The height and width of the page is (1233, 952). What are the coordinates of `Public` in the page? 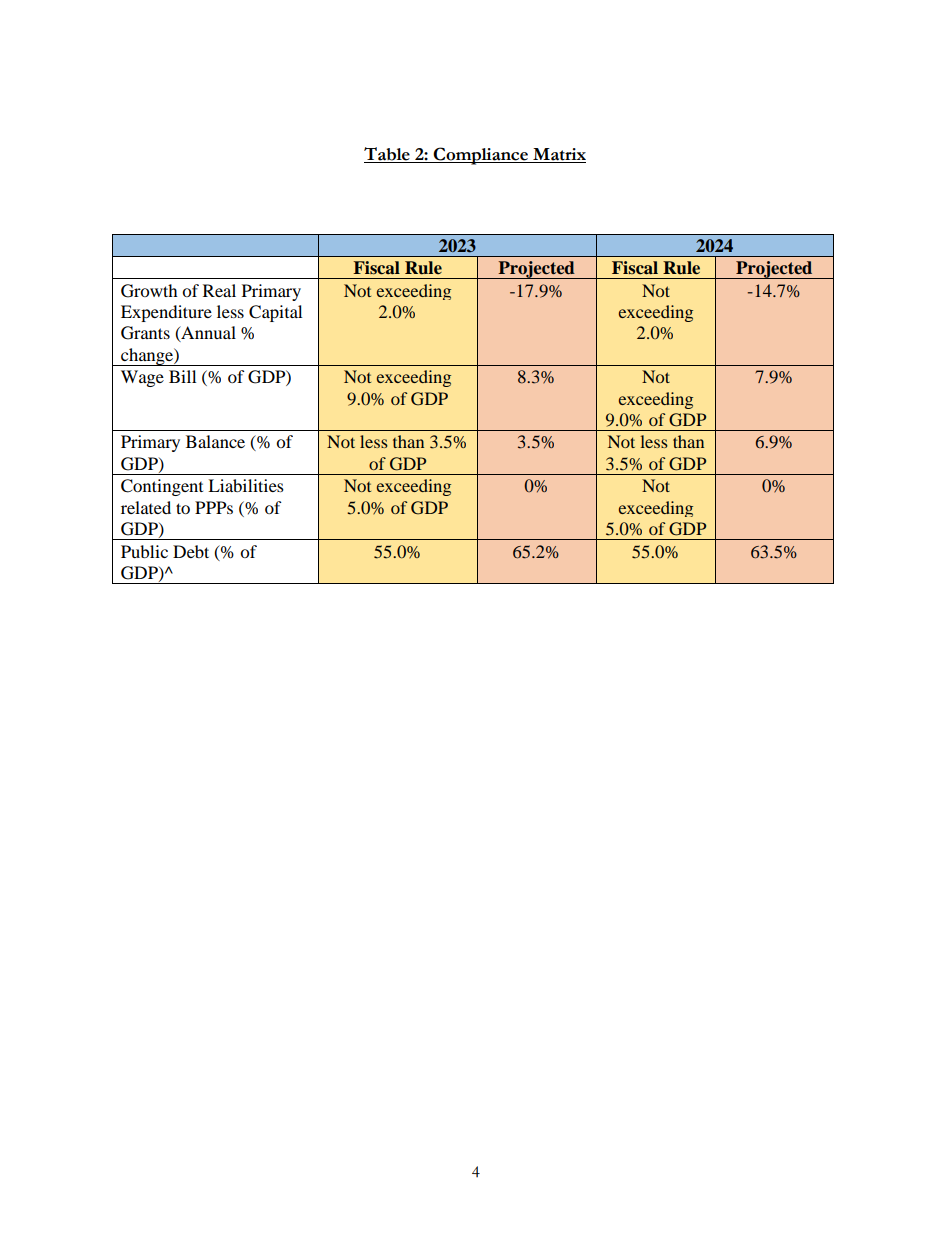 It's located at (144, 551).
